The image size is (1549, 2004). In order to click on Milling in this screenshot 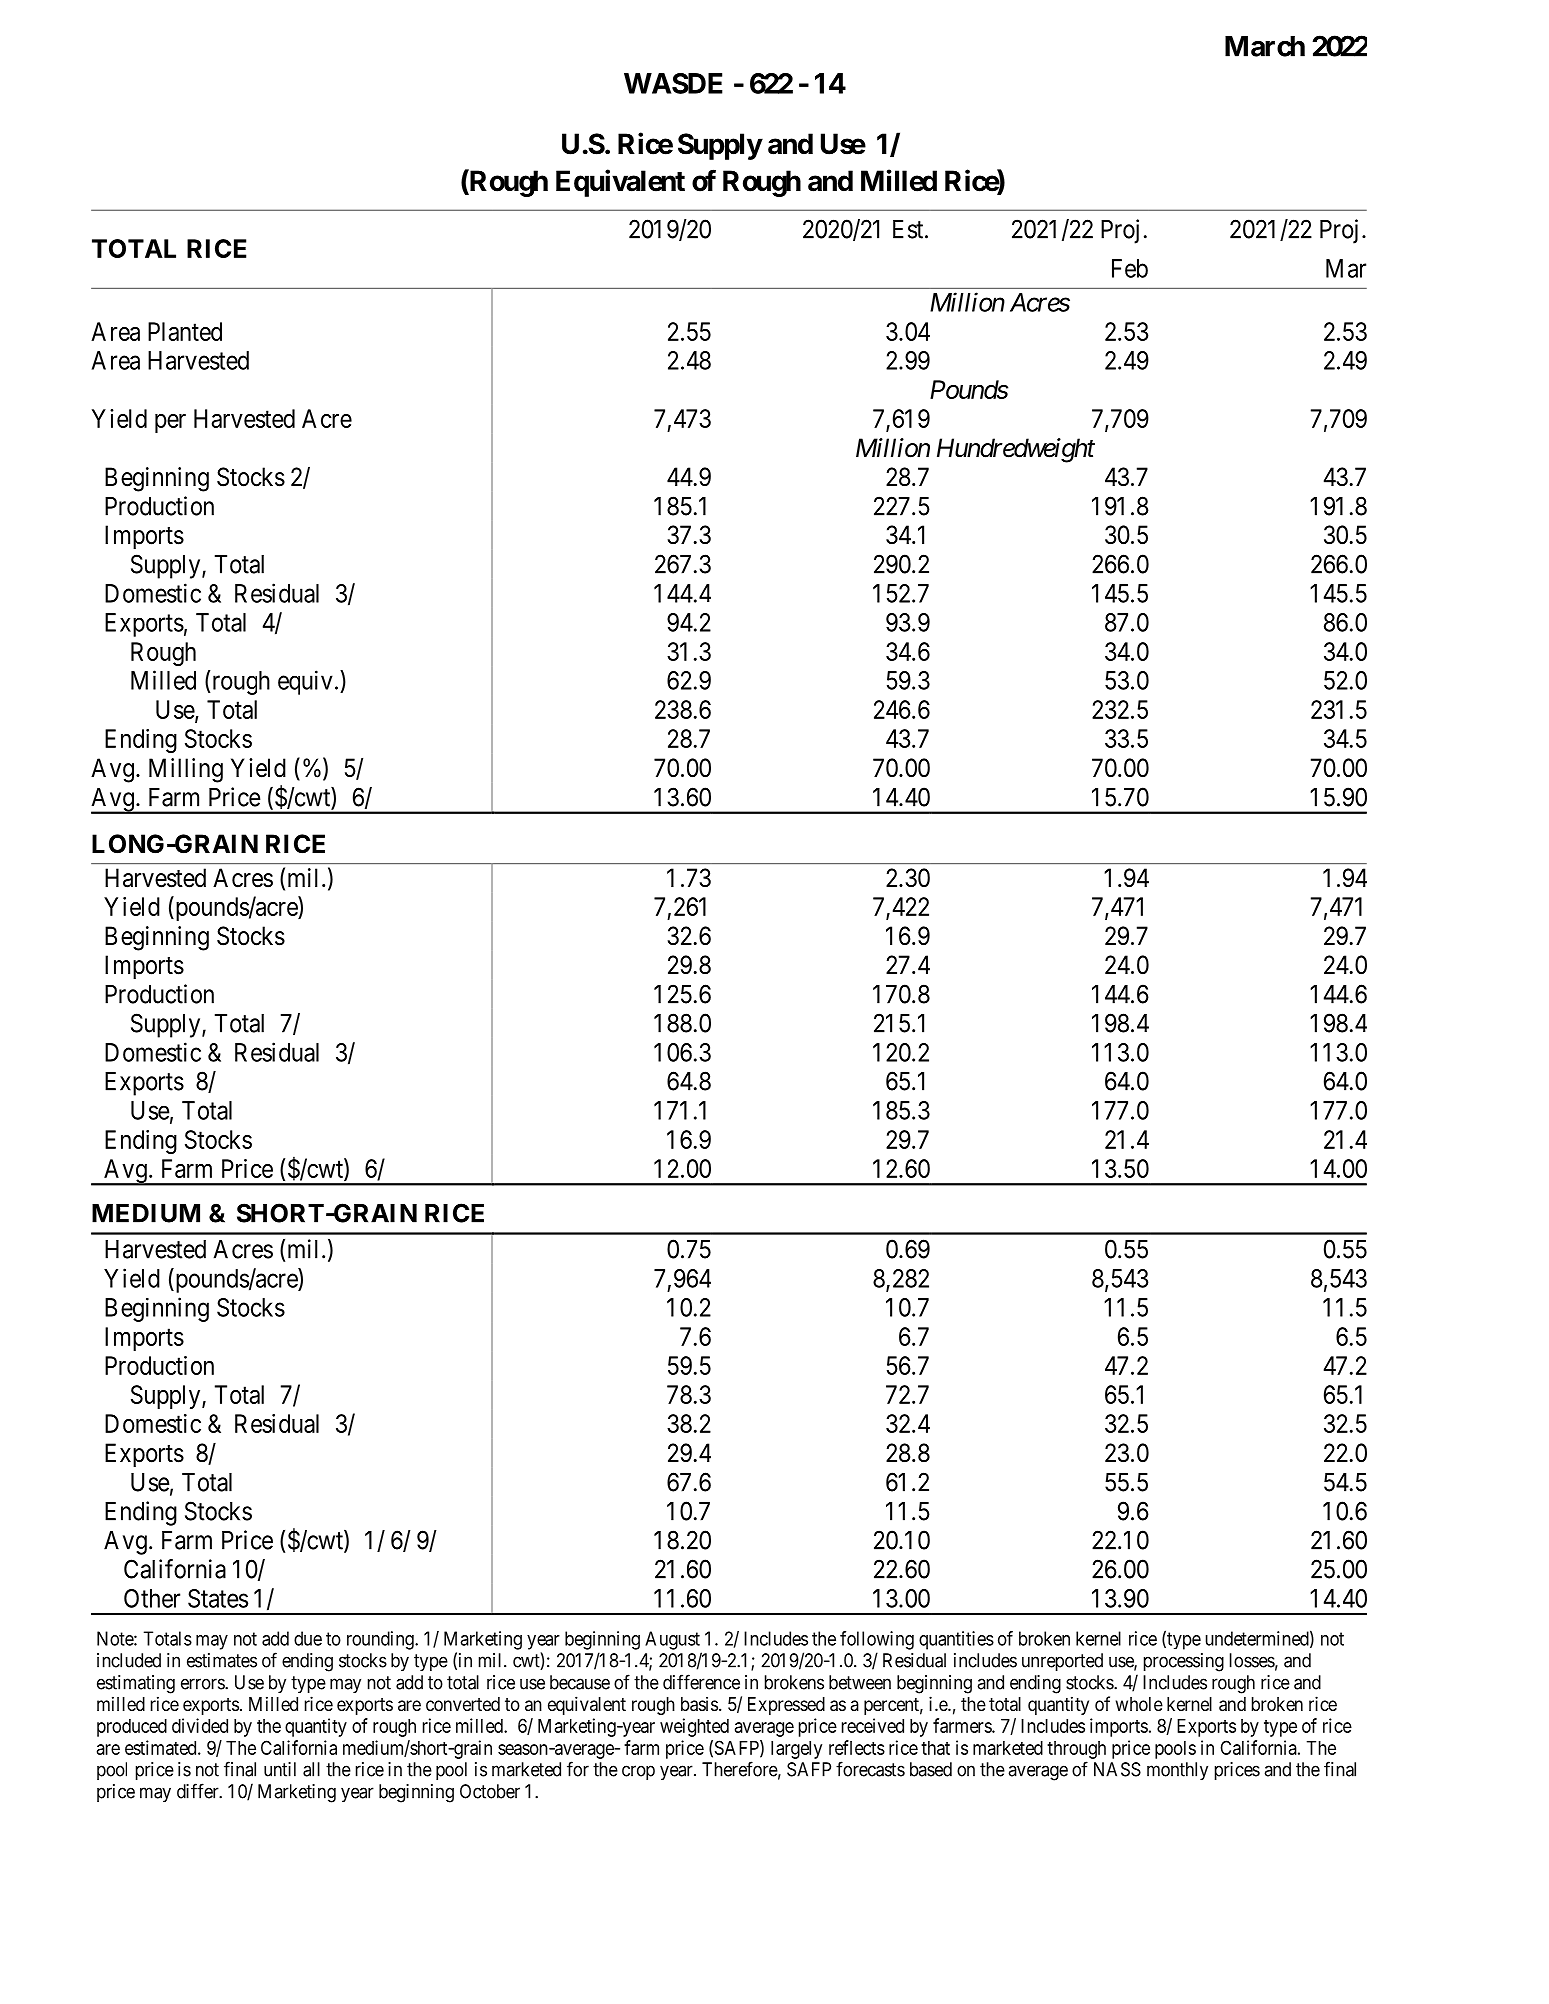, I will do `click(186, 770)`.
